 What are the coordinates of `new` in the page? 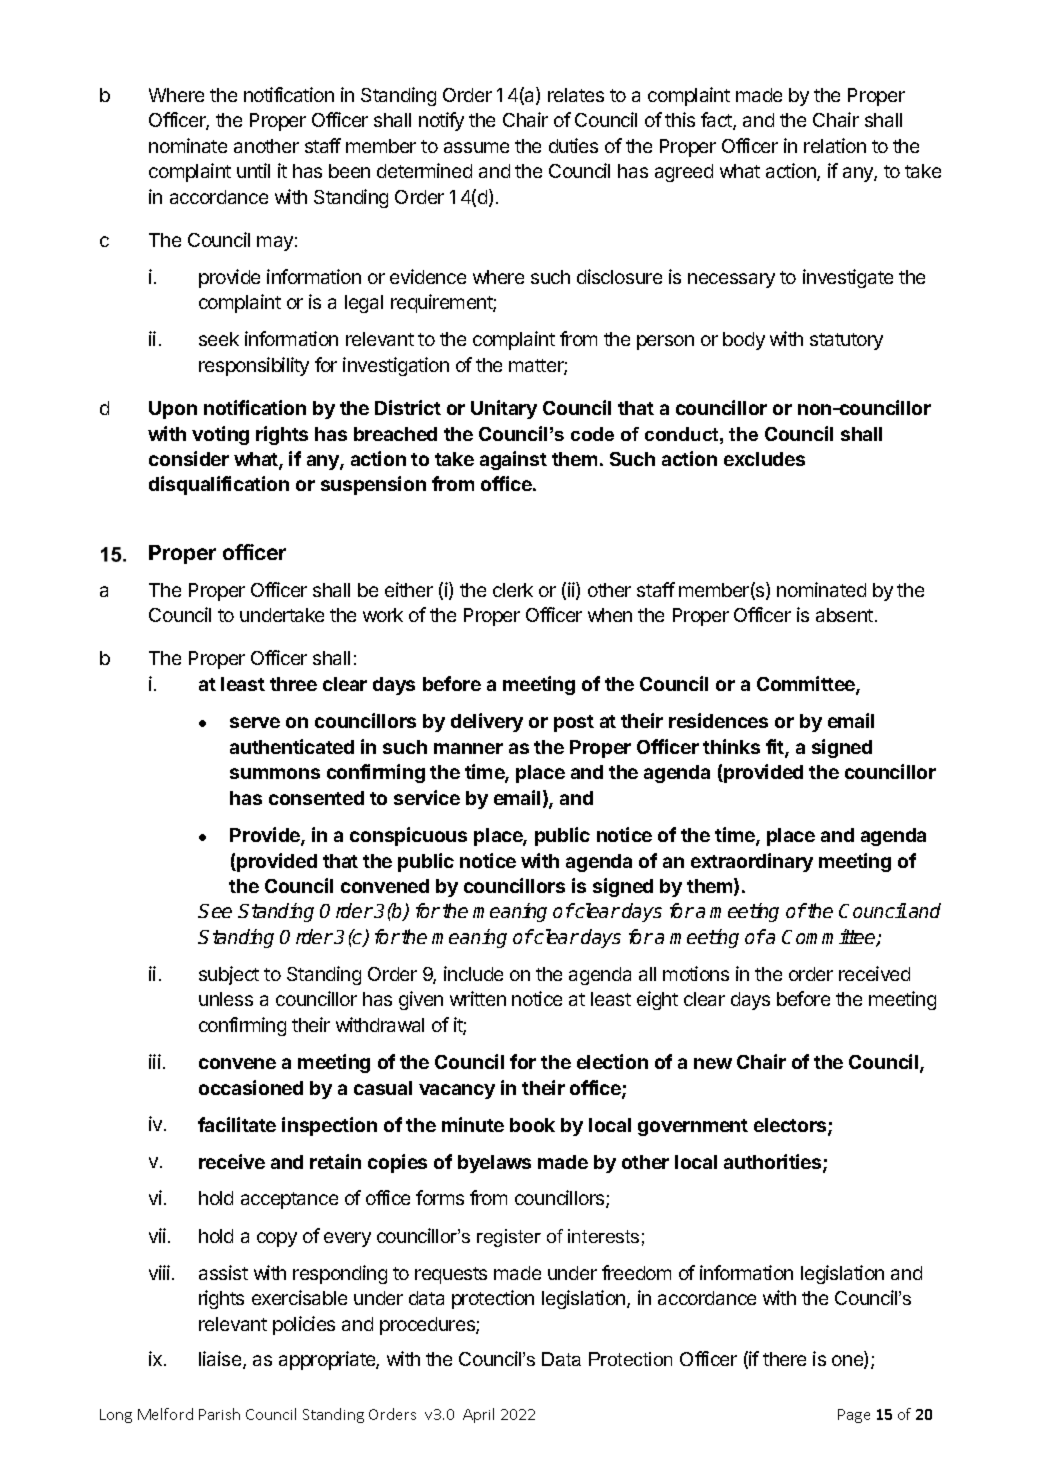 It's located at (713, 1063).
